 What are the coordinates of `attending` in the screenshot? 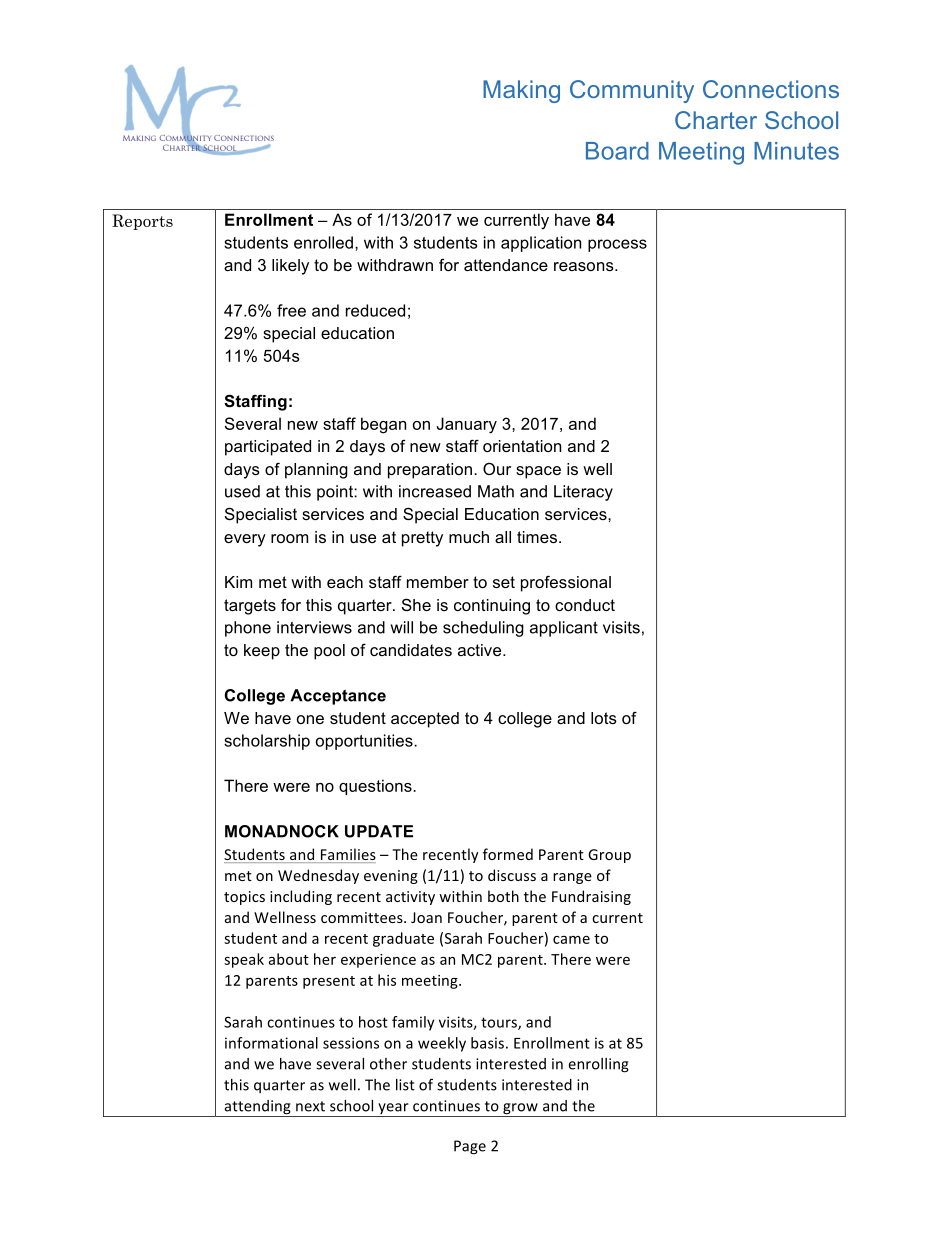 It's located at (257, 1108).
